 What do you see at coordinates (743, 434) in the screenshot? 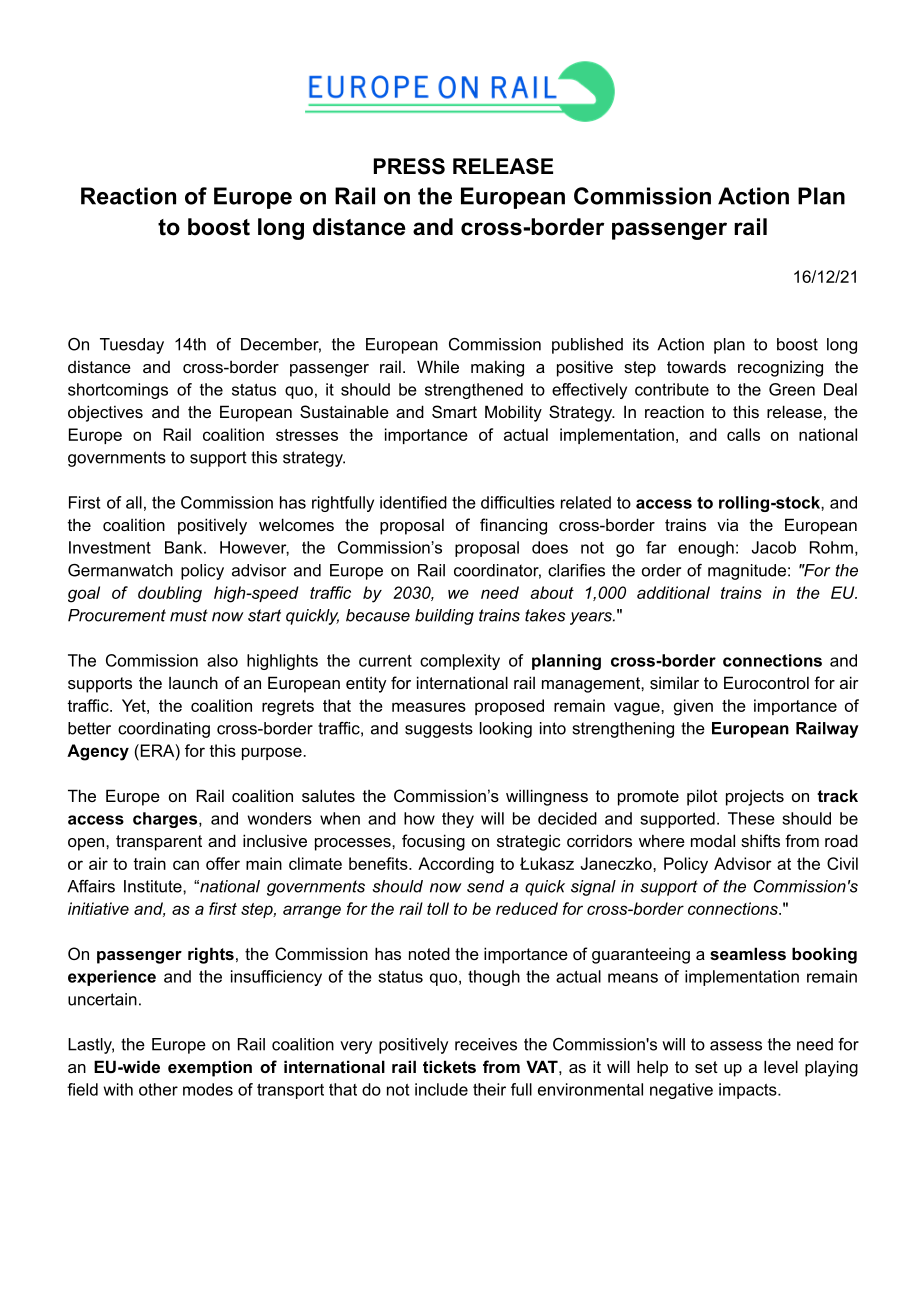
I see `calls` at bounding box center [743, 434].
